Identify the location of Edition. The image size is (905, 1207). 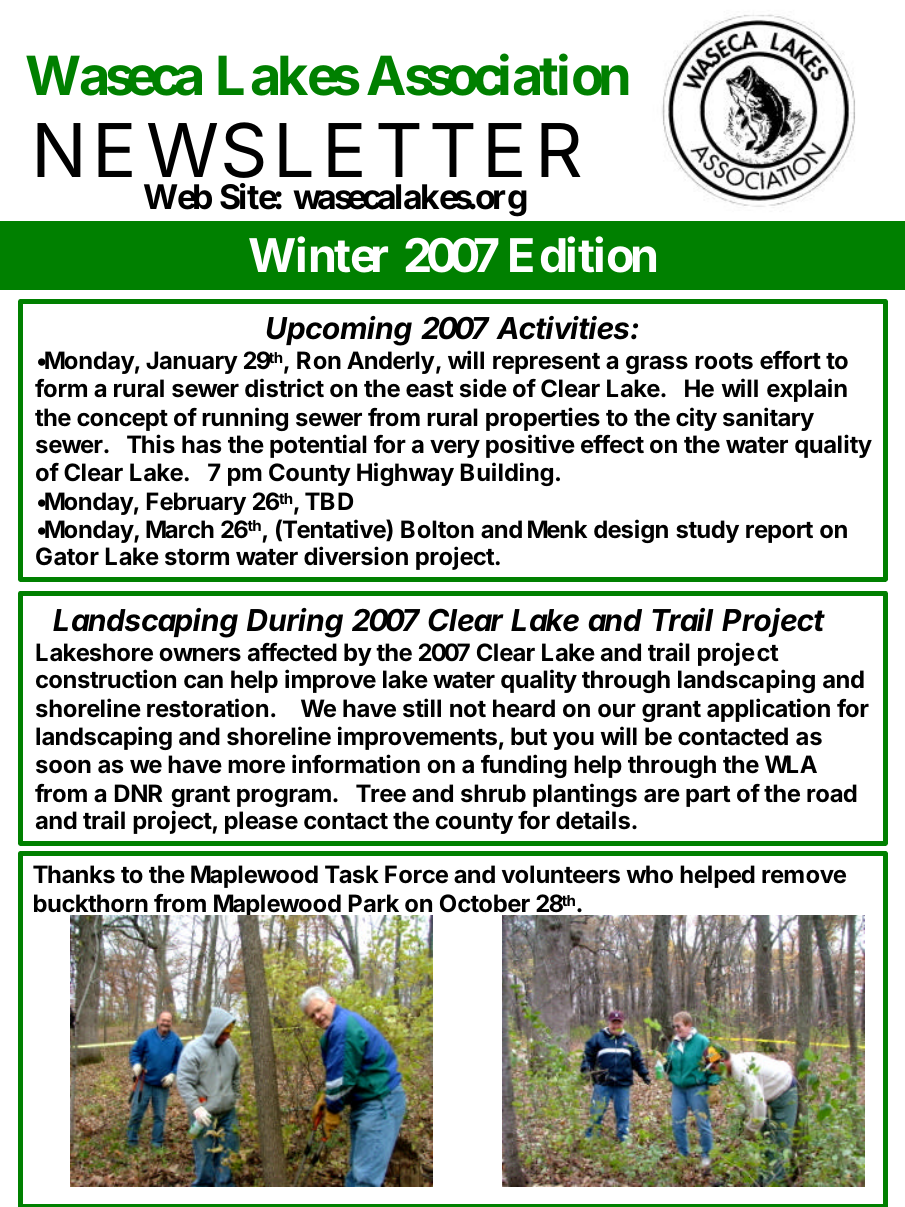
(583, 255).
